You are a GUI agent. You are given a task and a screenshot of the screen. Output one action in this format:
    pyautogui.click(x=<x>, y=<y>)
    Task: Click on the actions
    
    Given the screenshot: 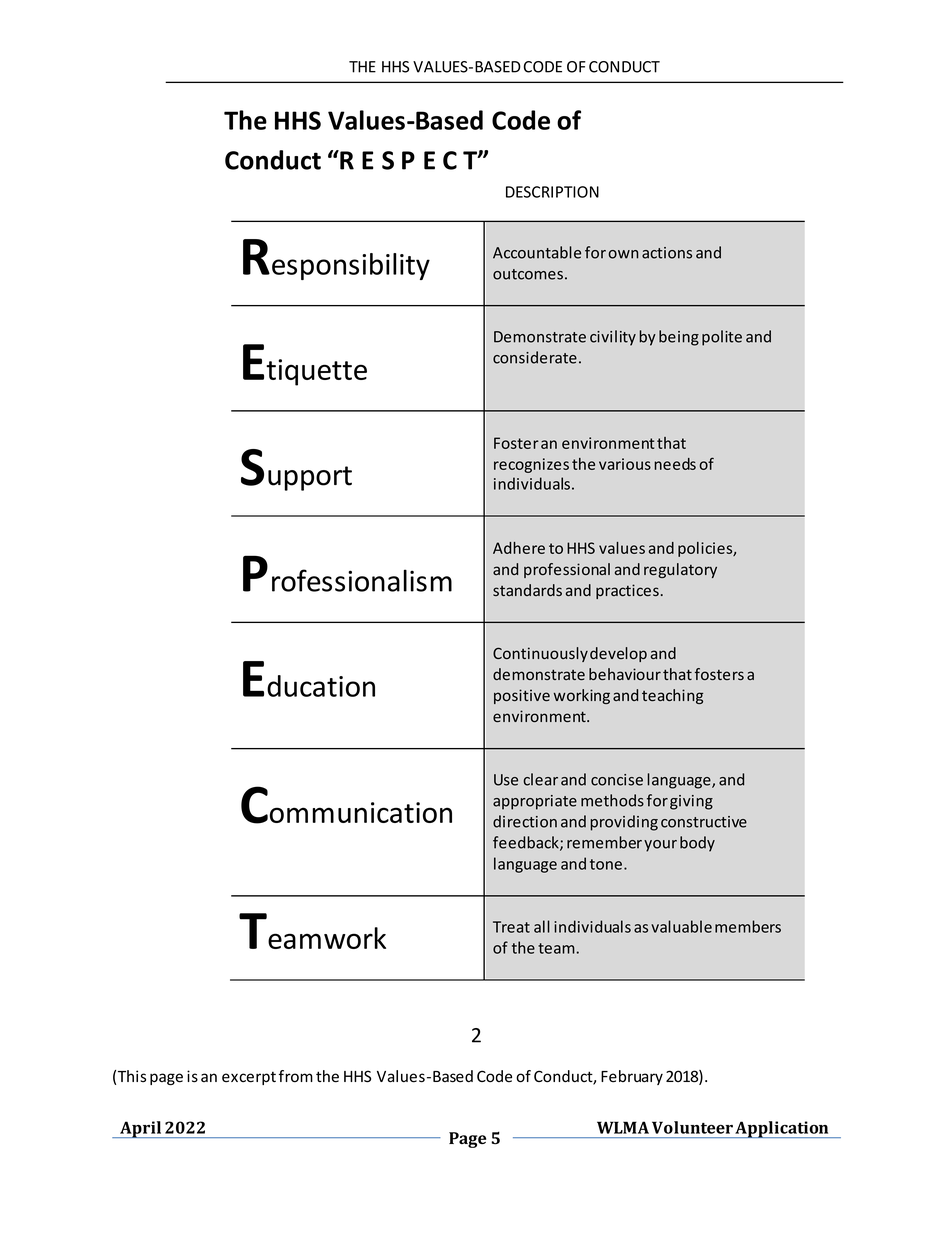 What is the action you would take?
    pyautogui.click(x=667, y=253)
